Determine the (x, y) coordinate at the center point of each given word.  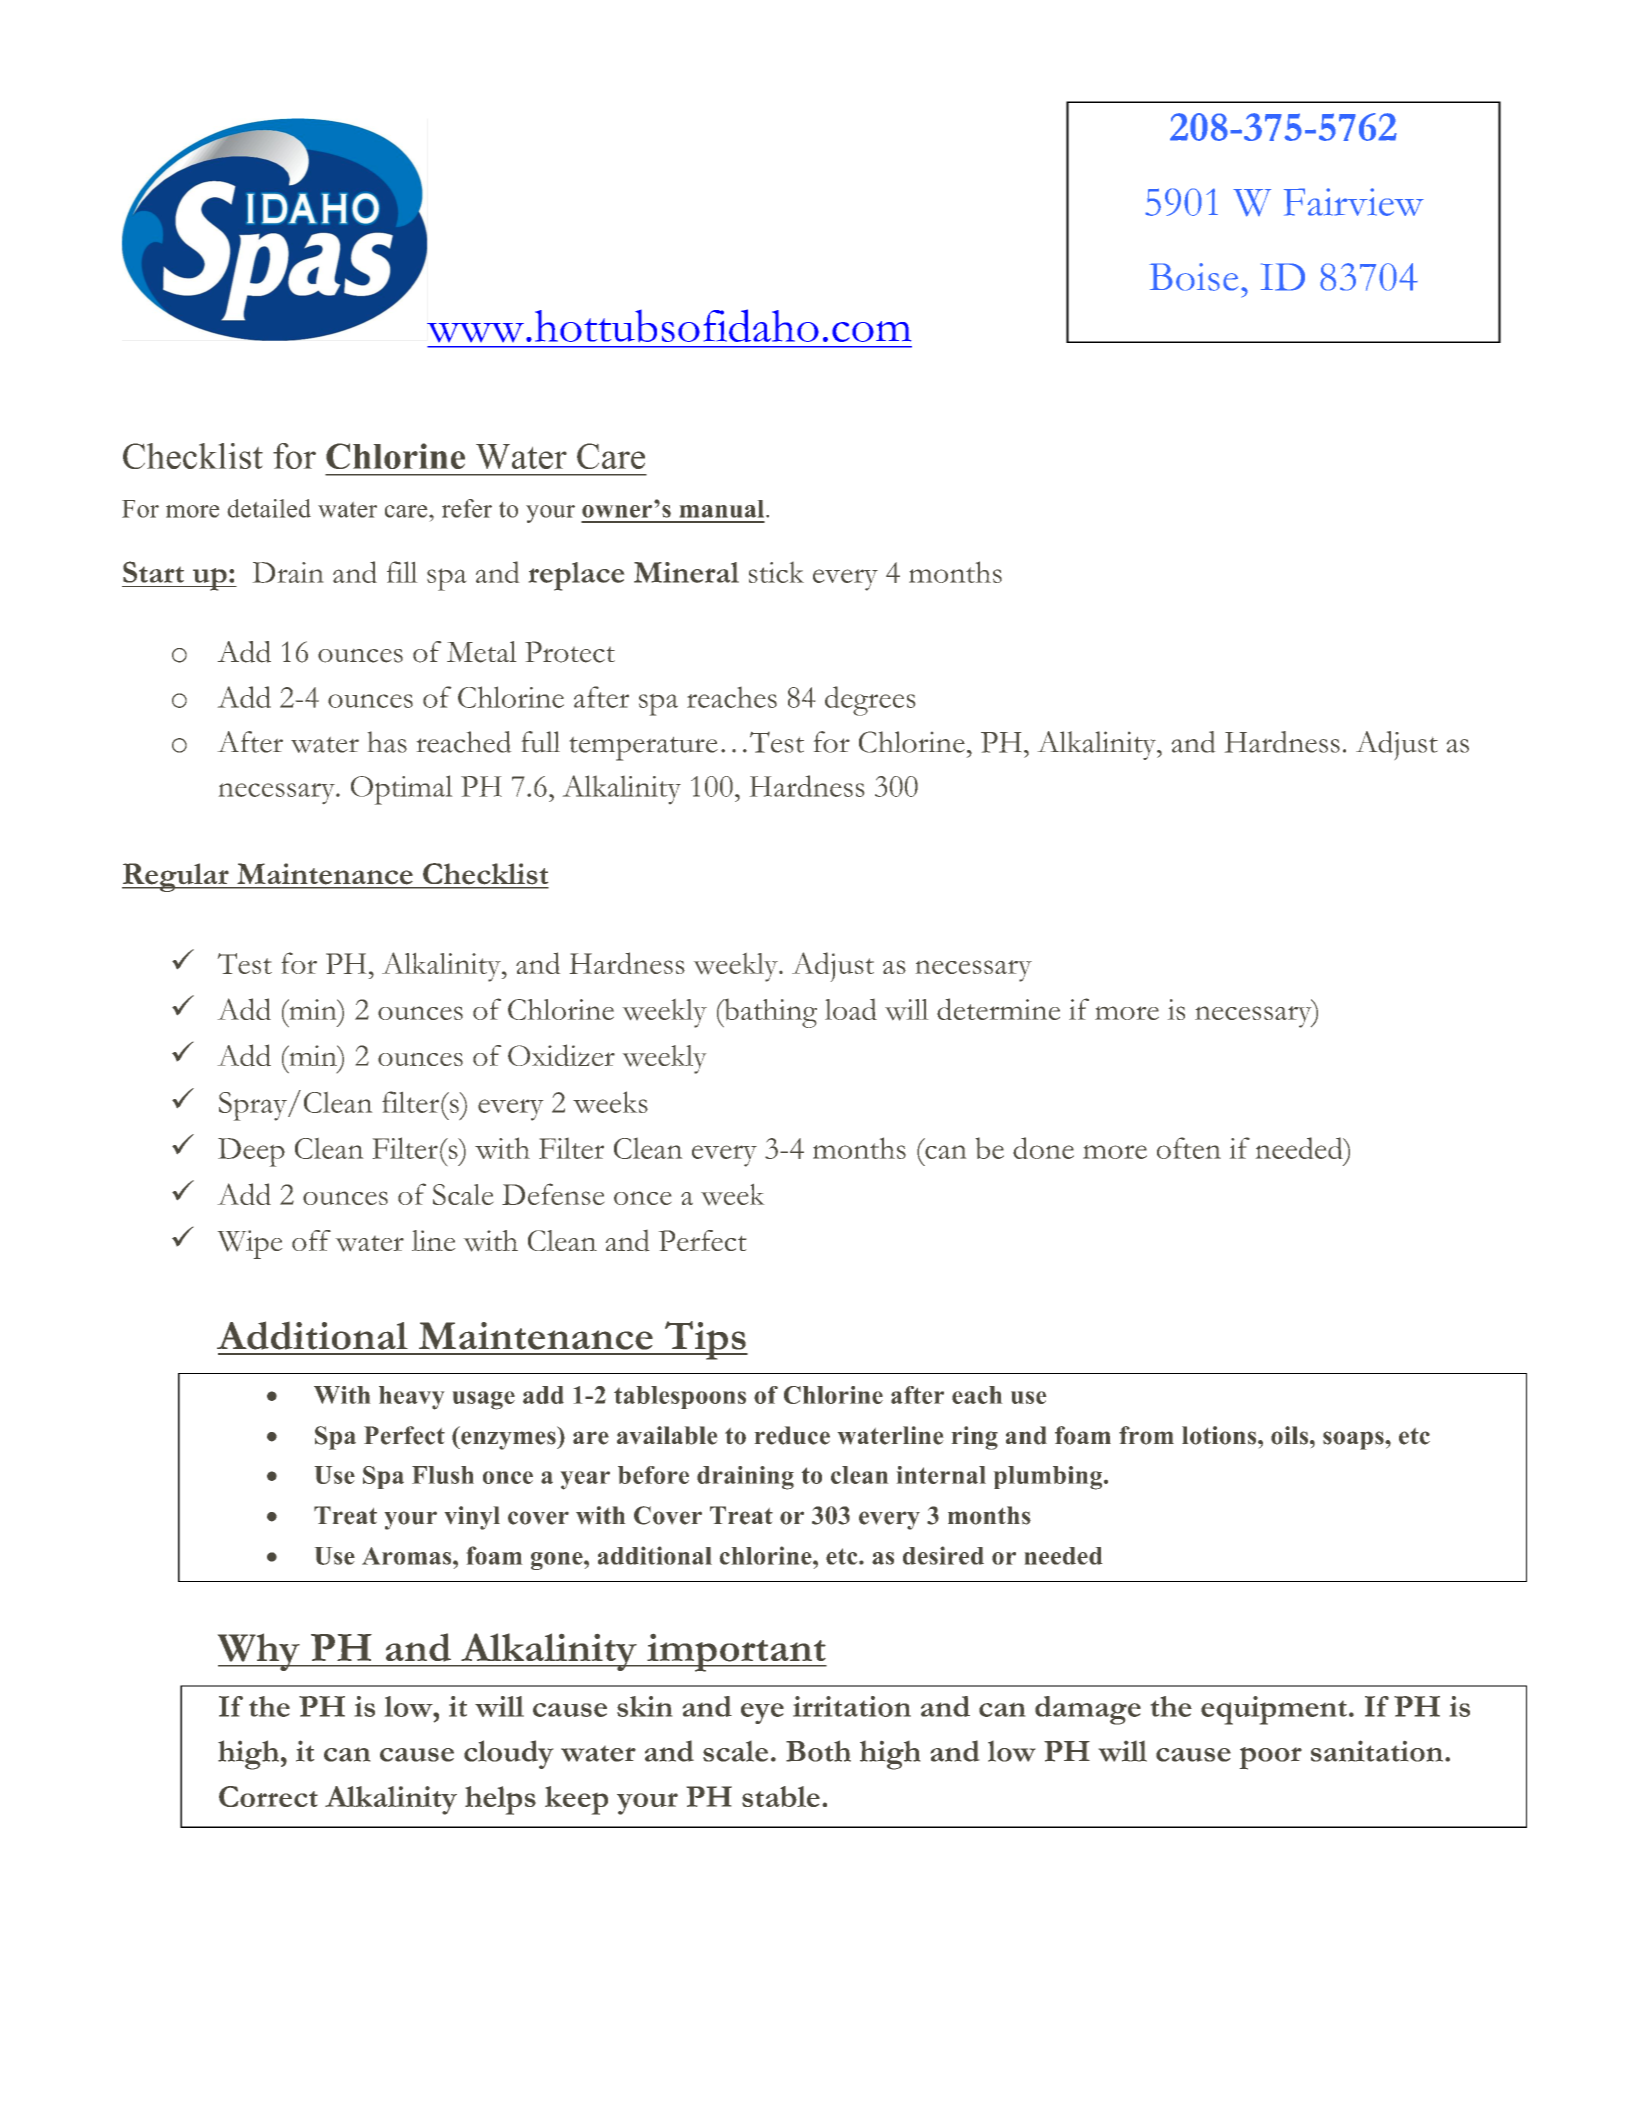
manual (723, 509)
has (387, 742)
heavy (411, 1398)
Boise (1194, 277)
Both (818, 1751)
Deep (251, 1152)
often (1189, 1148)
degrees (870, 701)
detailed (269, 508)
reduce (792, 1435)
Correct (268, 1796)
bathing (769, 1013)
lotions (1220, 1435)
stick (776, 572)
